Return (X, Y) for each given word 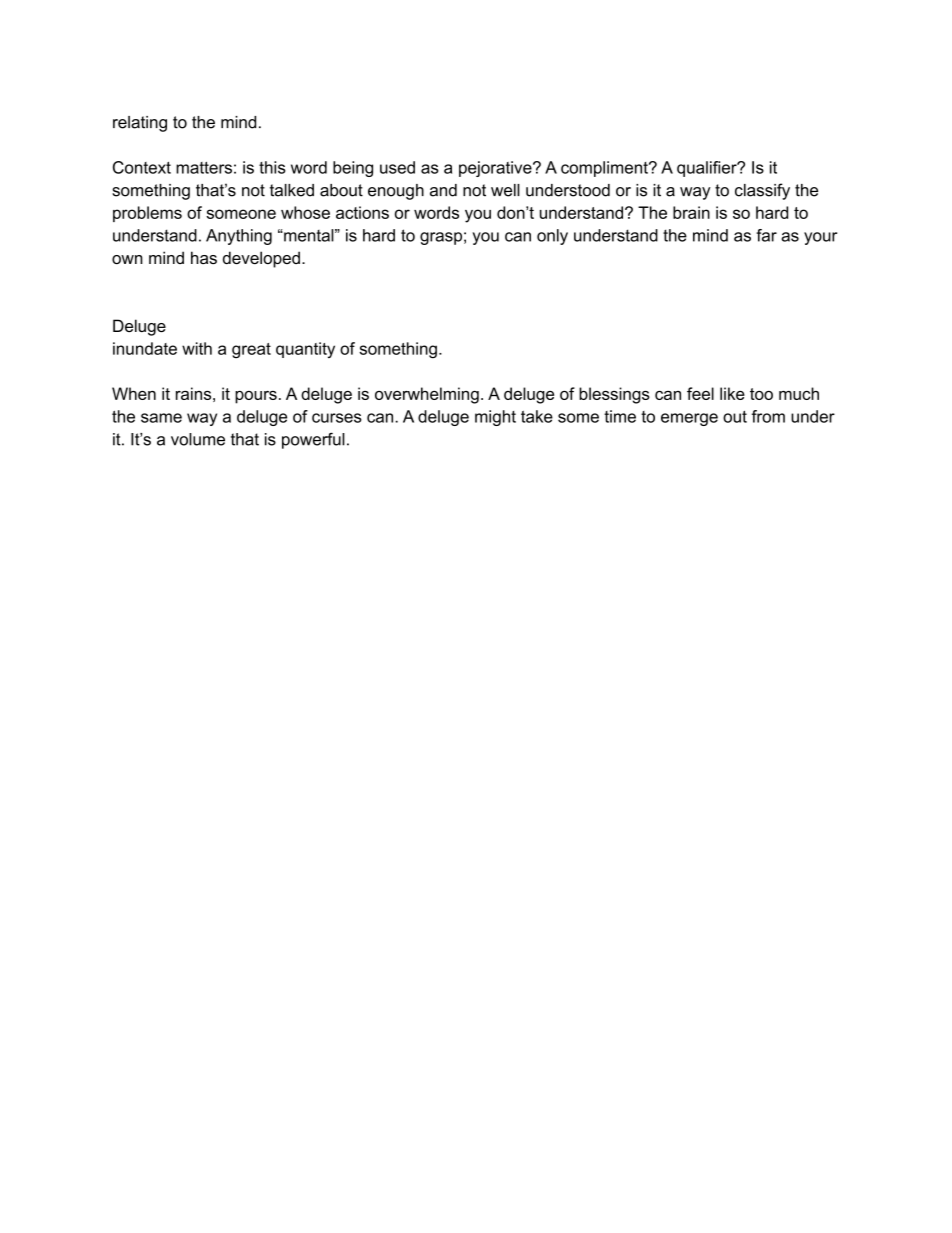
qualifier (708, 169)
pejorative (496, 169)
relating (140, 124)
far (766, 235)
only (552, 237)
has (204, 257)
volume (198, 439)
